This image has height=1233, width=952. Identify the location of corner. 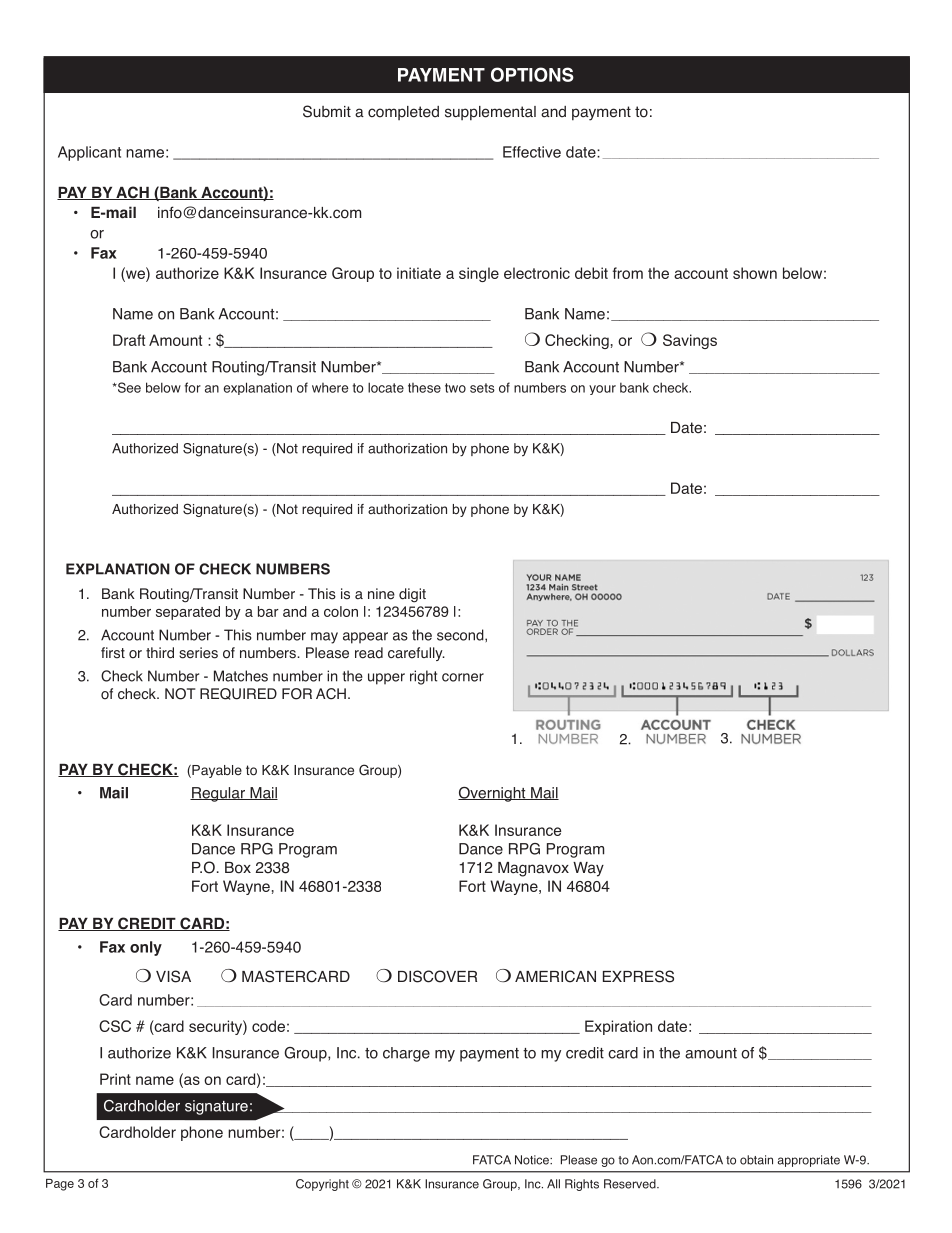
(463, 677).
